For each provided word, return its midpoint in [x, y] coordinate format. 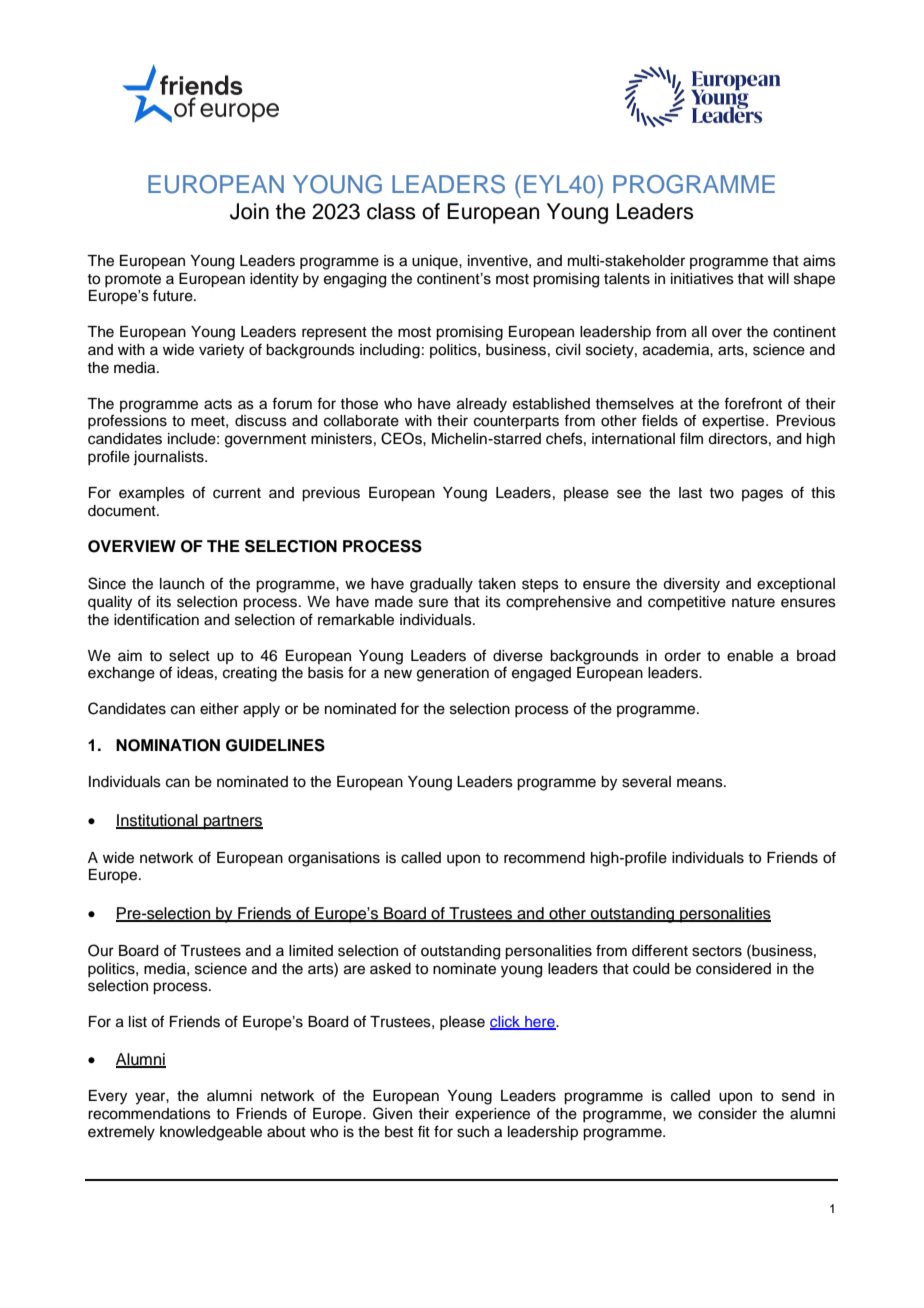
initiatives [702, 279]
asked [390, 969]
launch [182, 584]
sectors [717, 951]
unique [436, 262]
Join [249, 211]
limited [311, 951]
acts [218, 404]
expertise [734, 422]
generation [453, 674]
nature [753, 602]
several [646, 782]
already [482, 405]
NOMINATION [168, 745]
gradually [441, 585]
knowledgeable [211, 1133]
